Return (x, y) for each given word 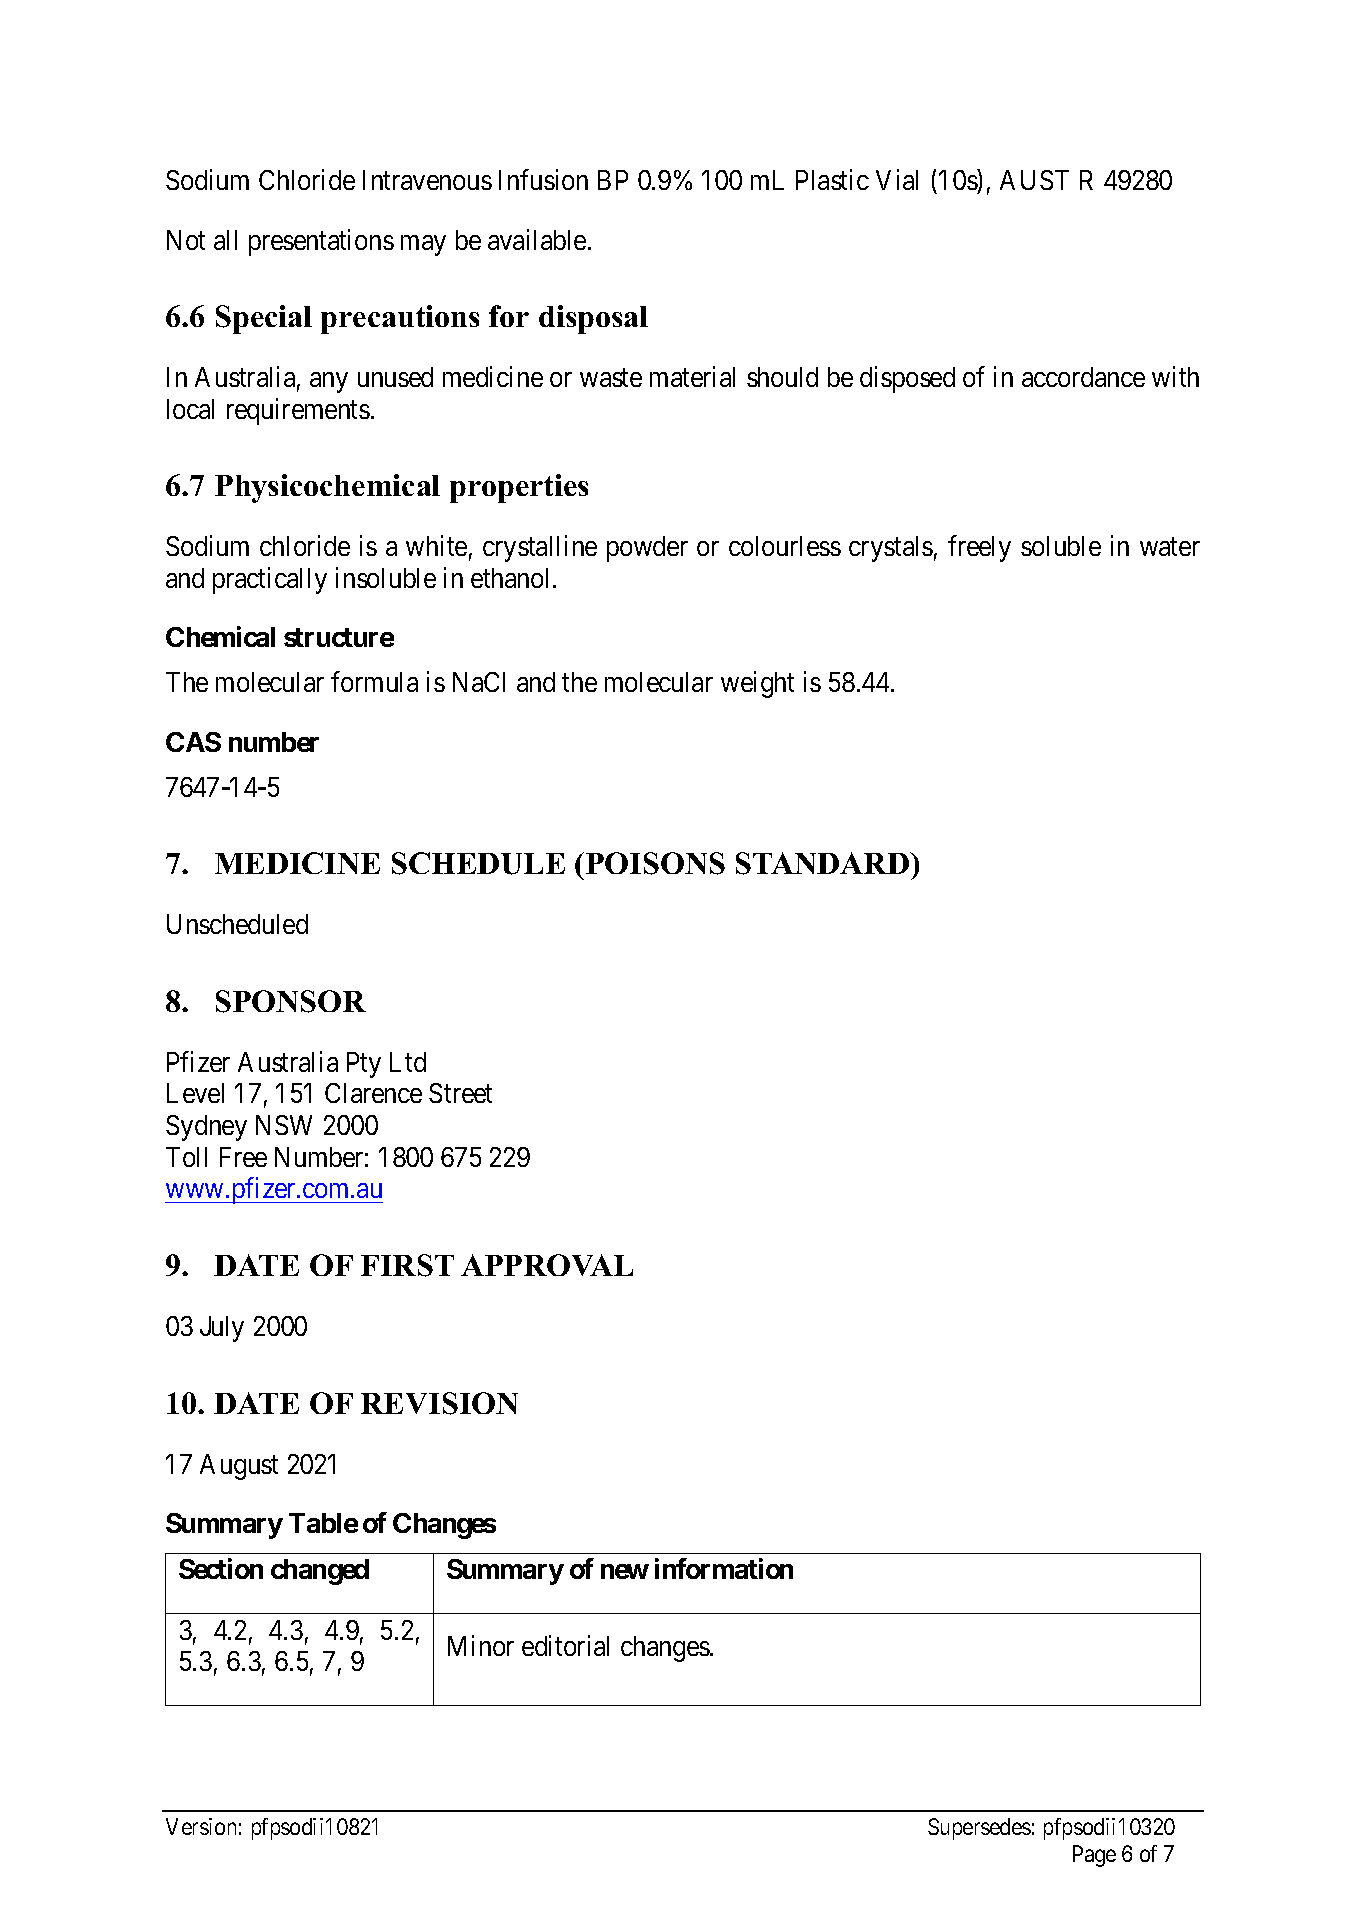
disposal (593, 319)
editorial (565, 1645)
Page (1094, 1856)
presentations (321, 242)
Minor (481, 1645)
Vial (897, 180)
